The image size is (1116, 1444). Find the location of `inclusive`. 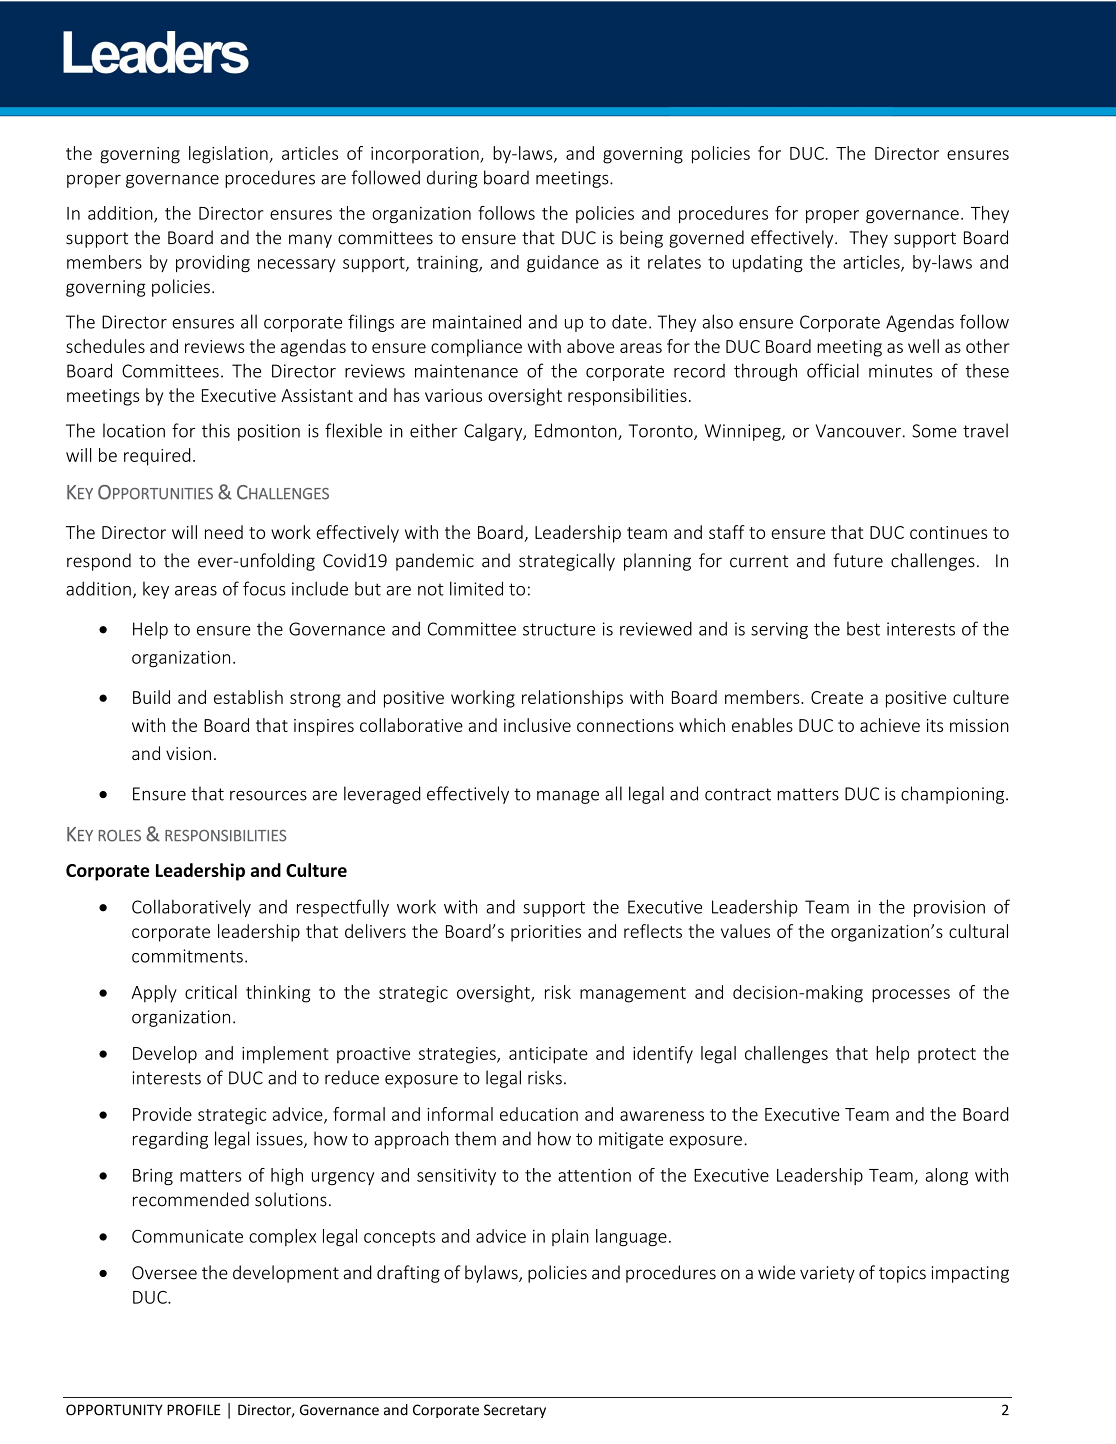

inclusive is located at coordinates (537, 725).
